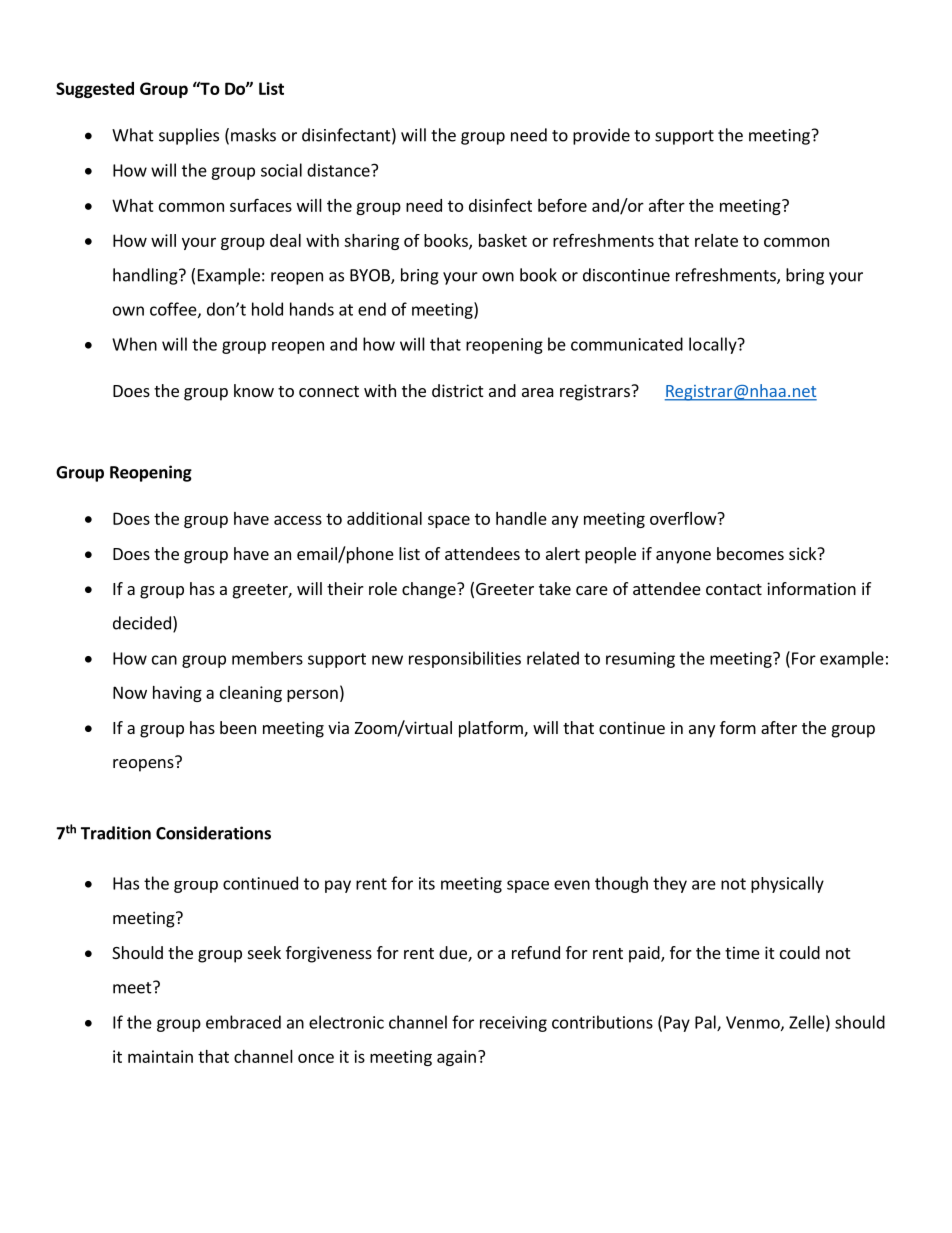 The image size is (952, 1233). I want to click on maintain, so click(160, 1056).
